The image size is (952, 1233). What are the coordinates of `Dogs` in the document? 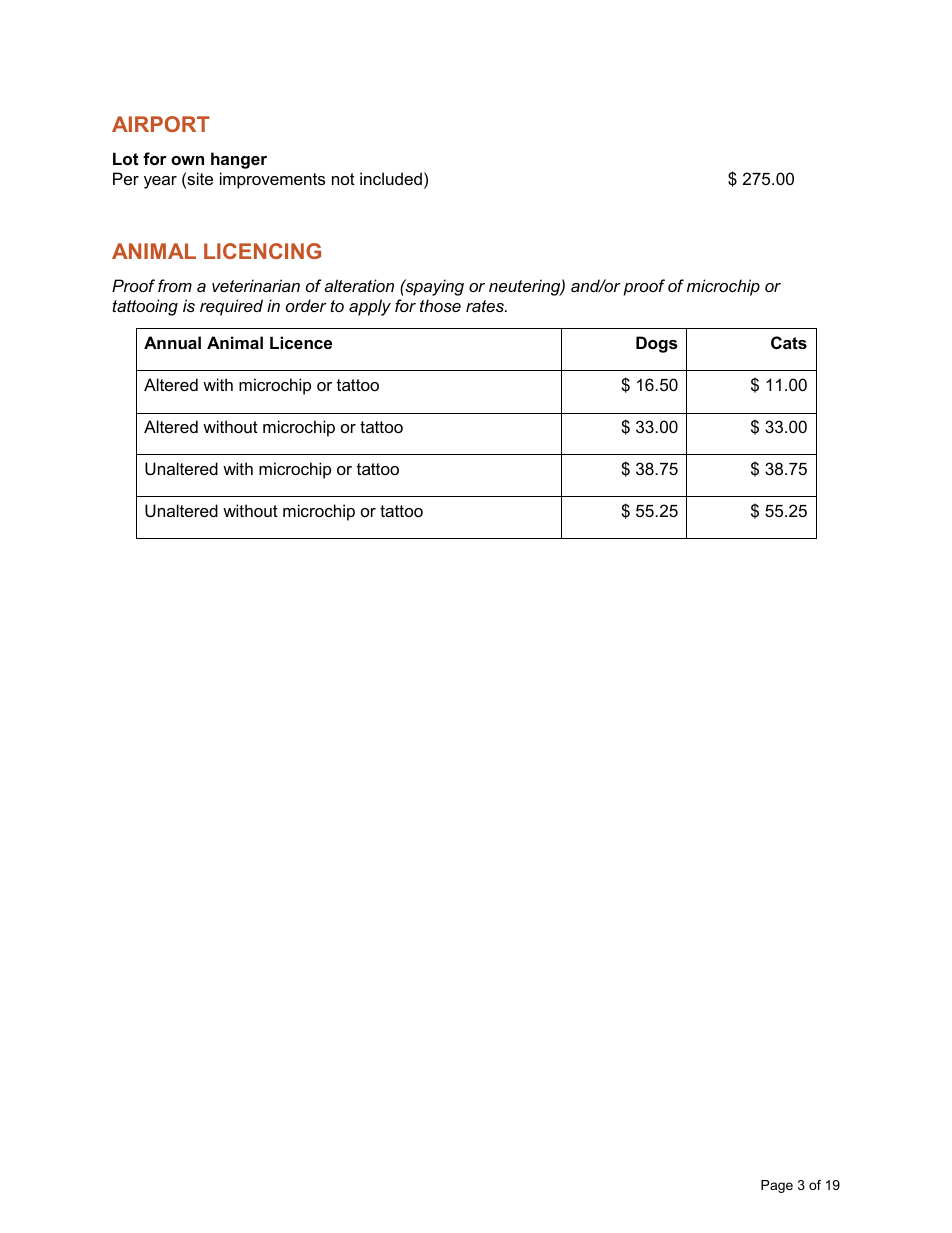 It's located at (656, 344).
